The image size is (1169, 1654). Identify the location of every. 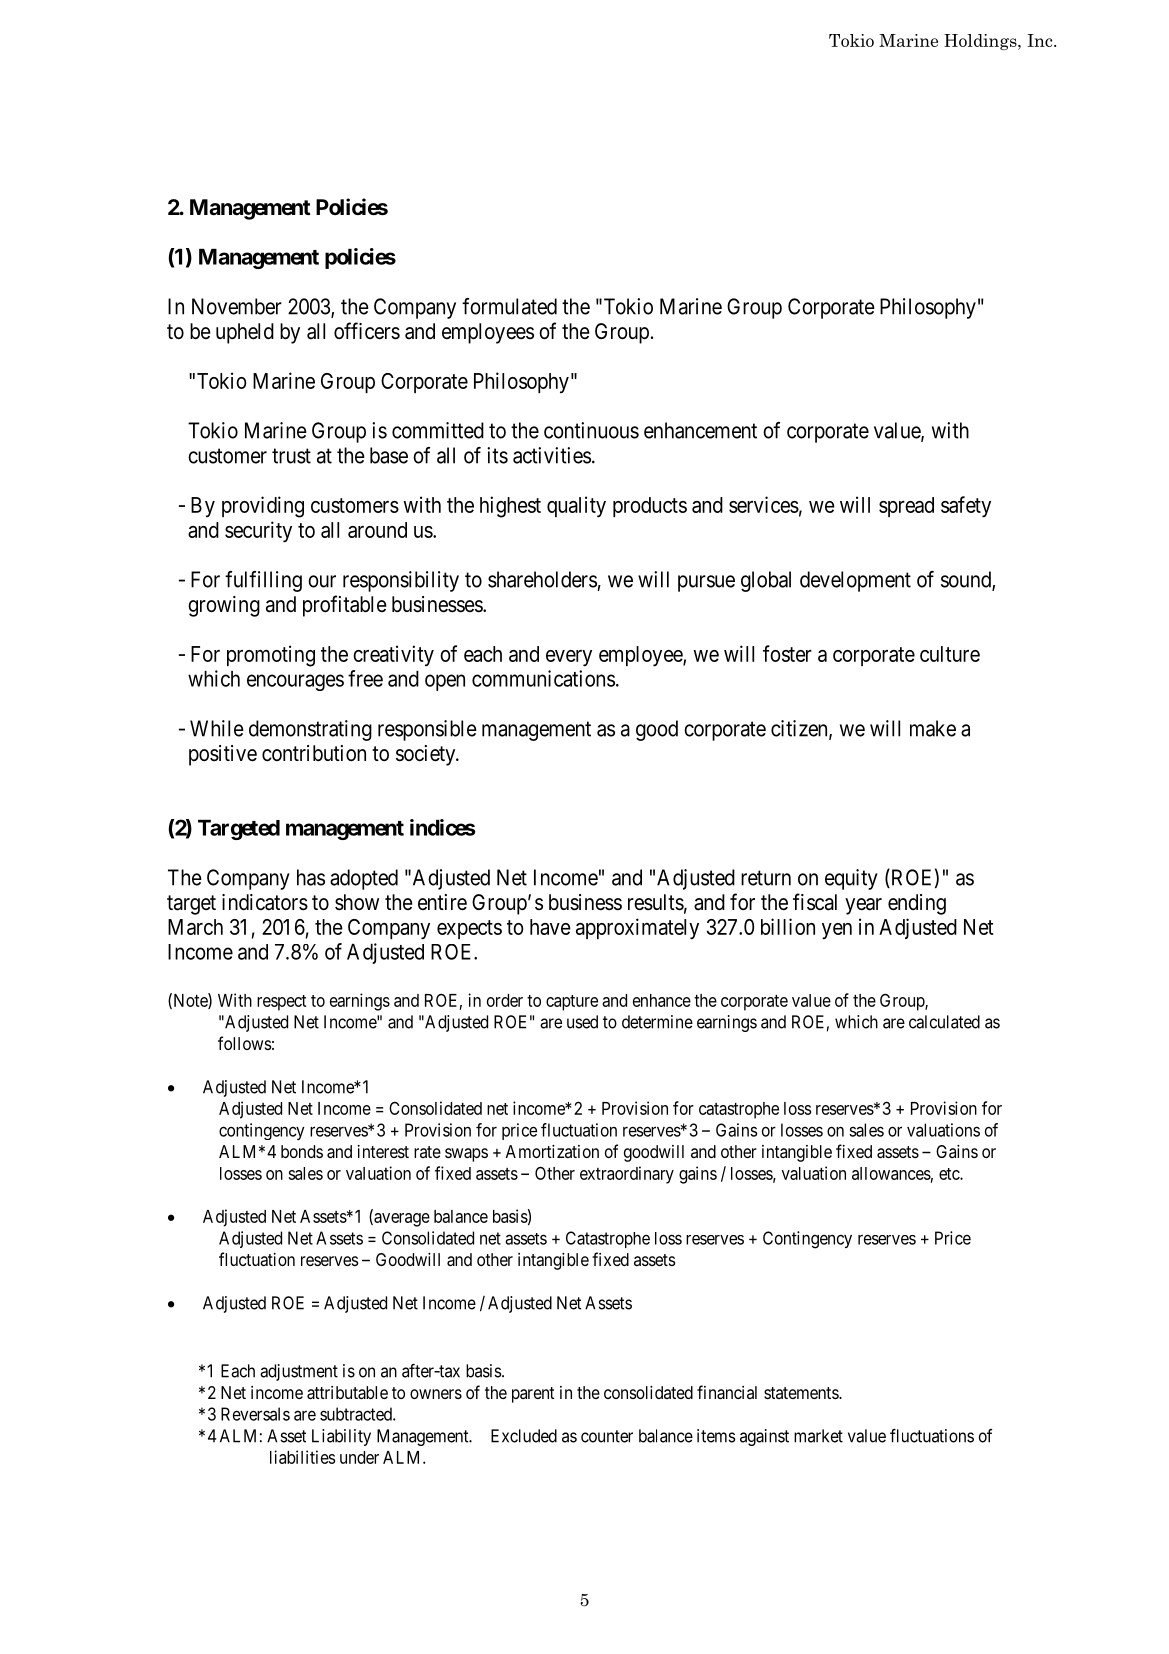
(569, 658).
